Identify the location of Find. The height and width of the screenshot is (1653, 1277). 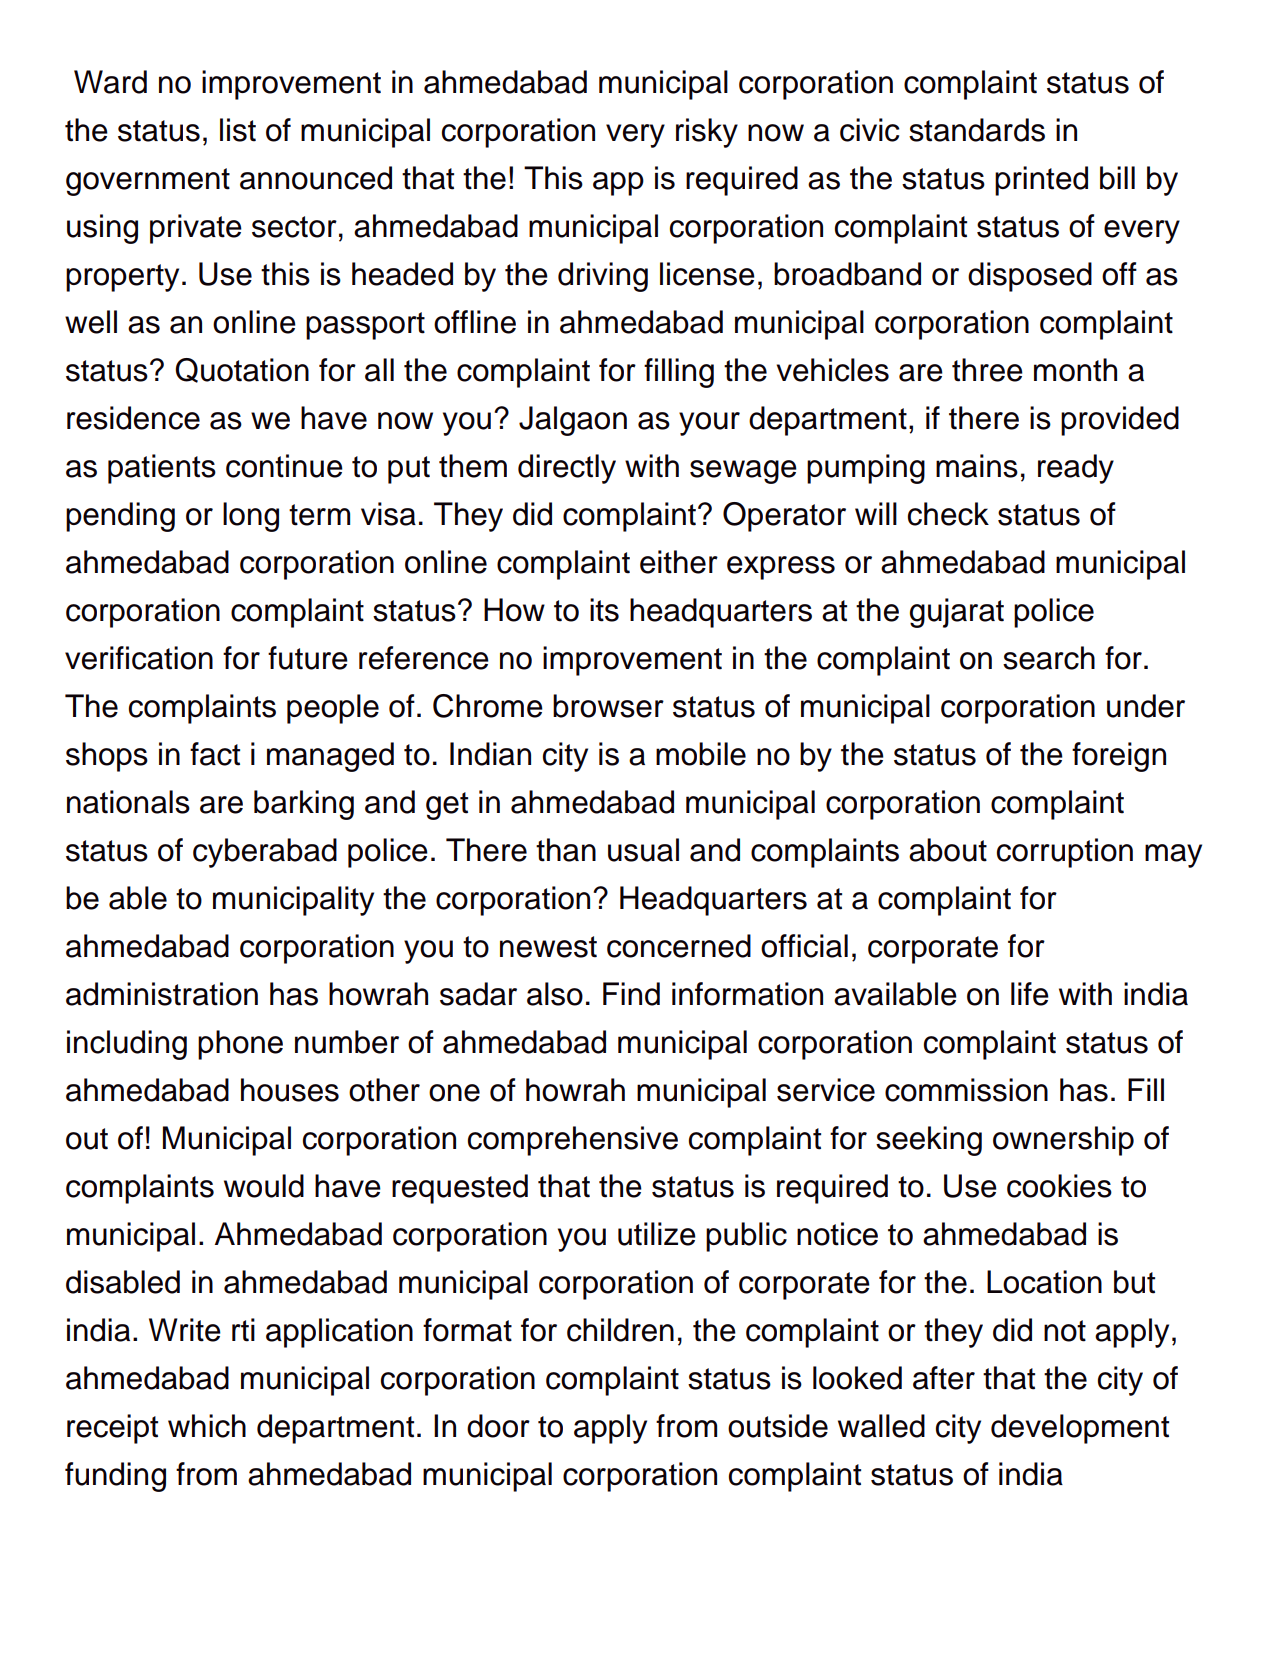
(631, 994).
